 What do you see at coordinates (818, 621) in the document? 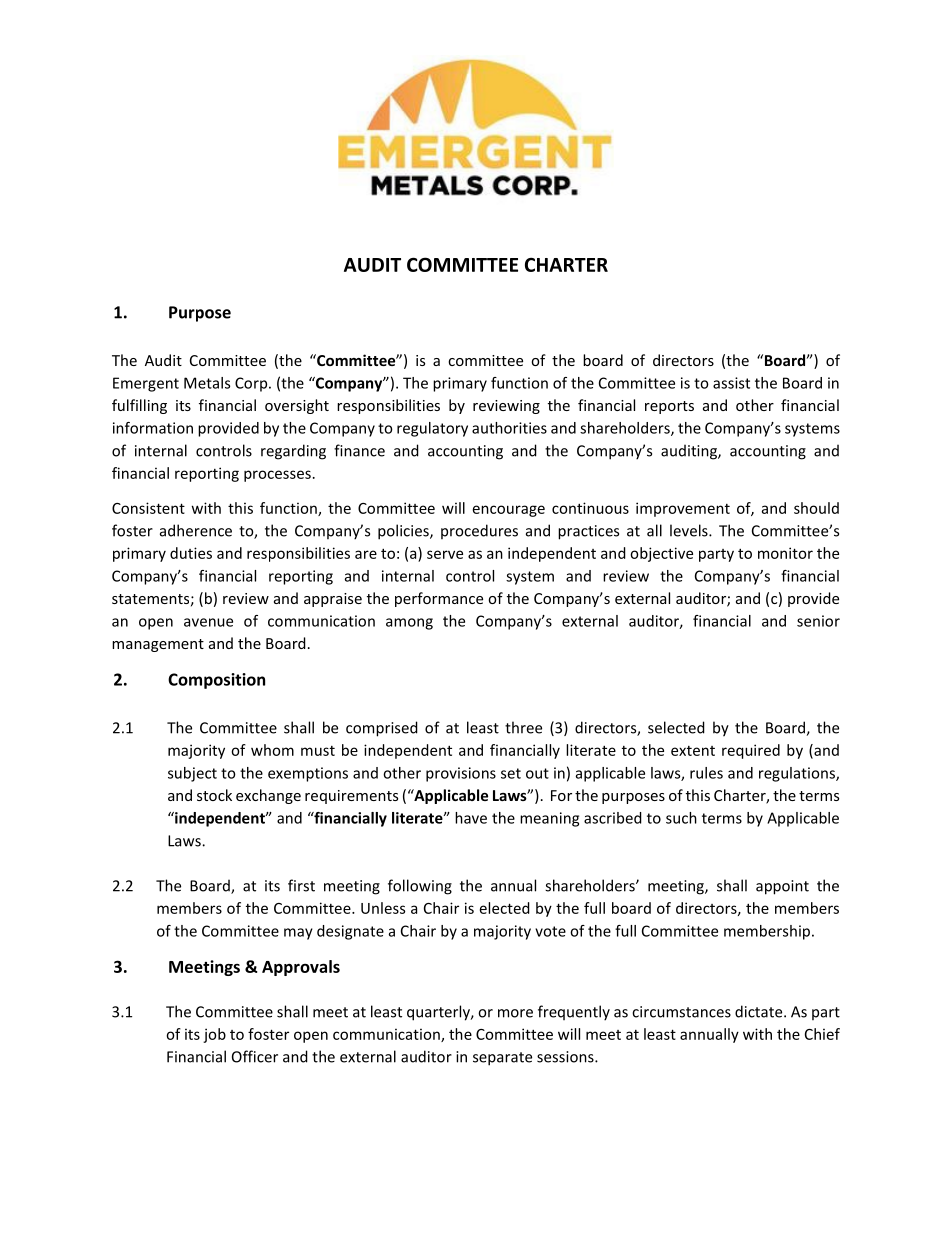
I see `senior` at bounding box center [818, 621].
